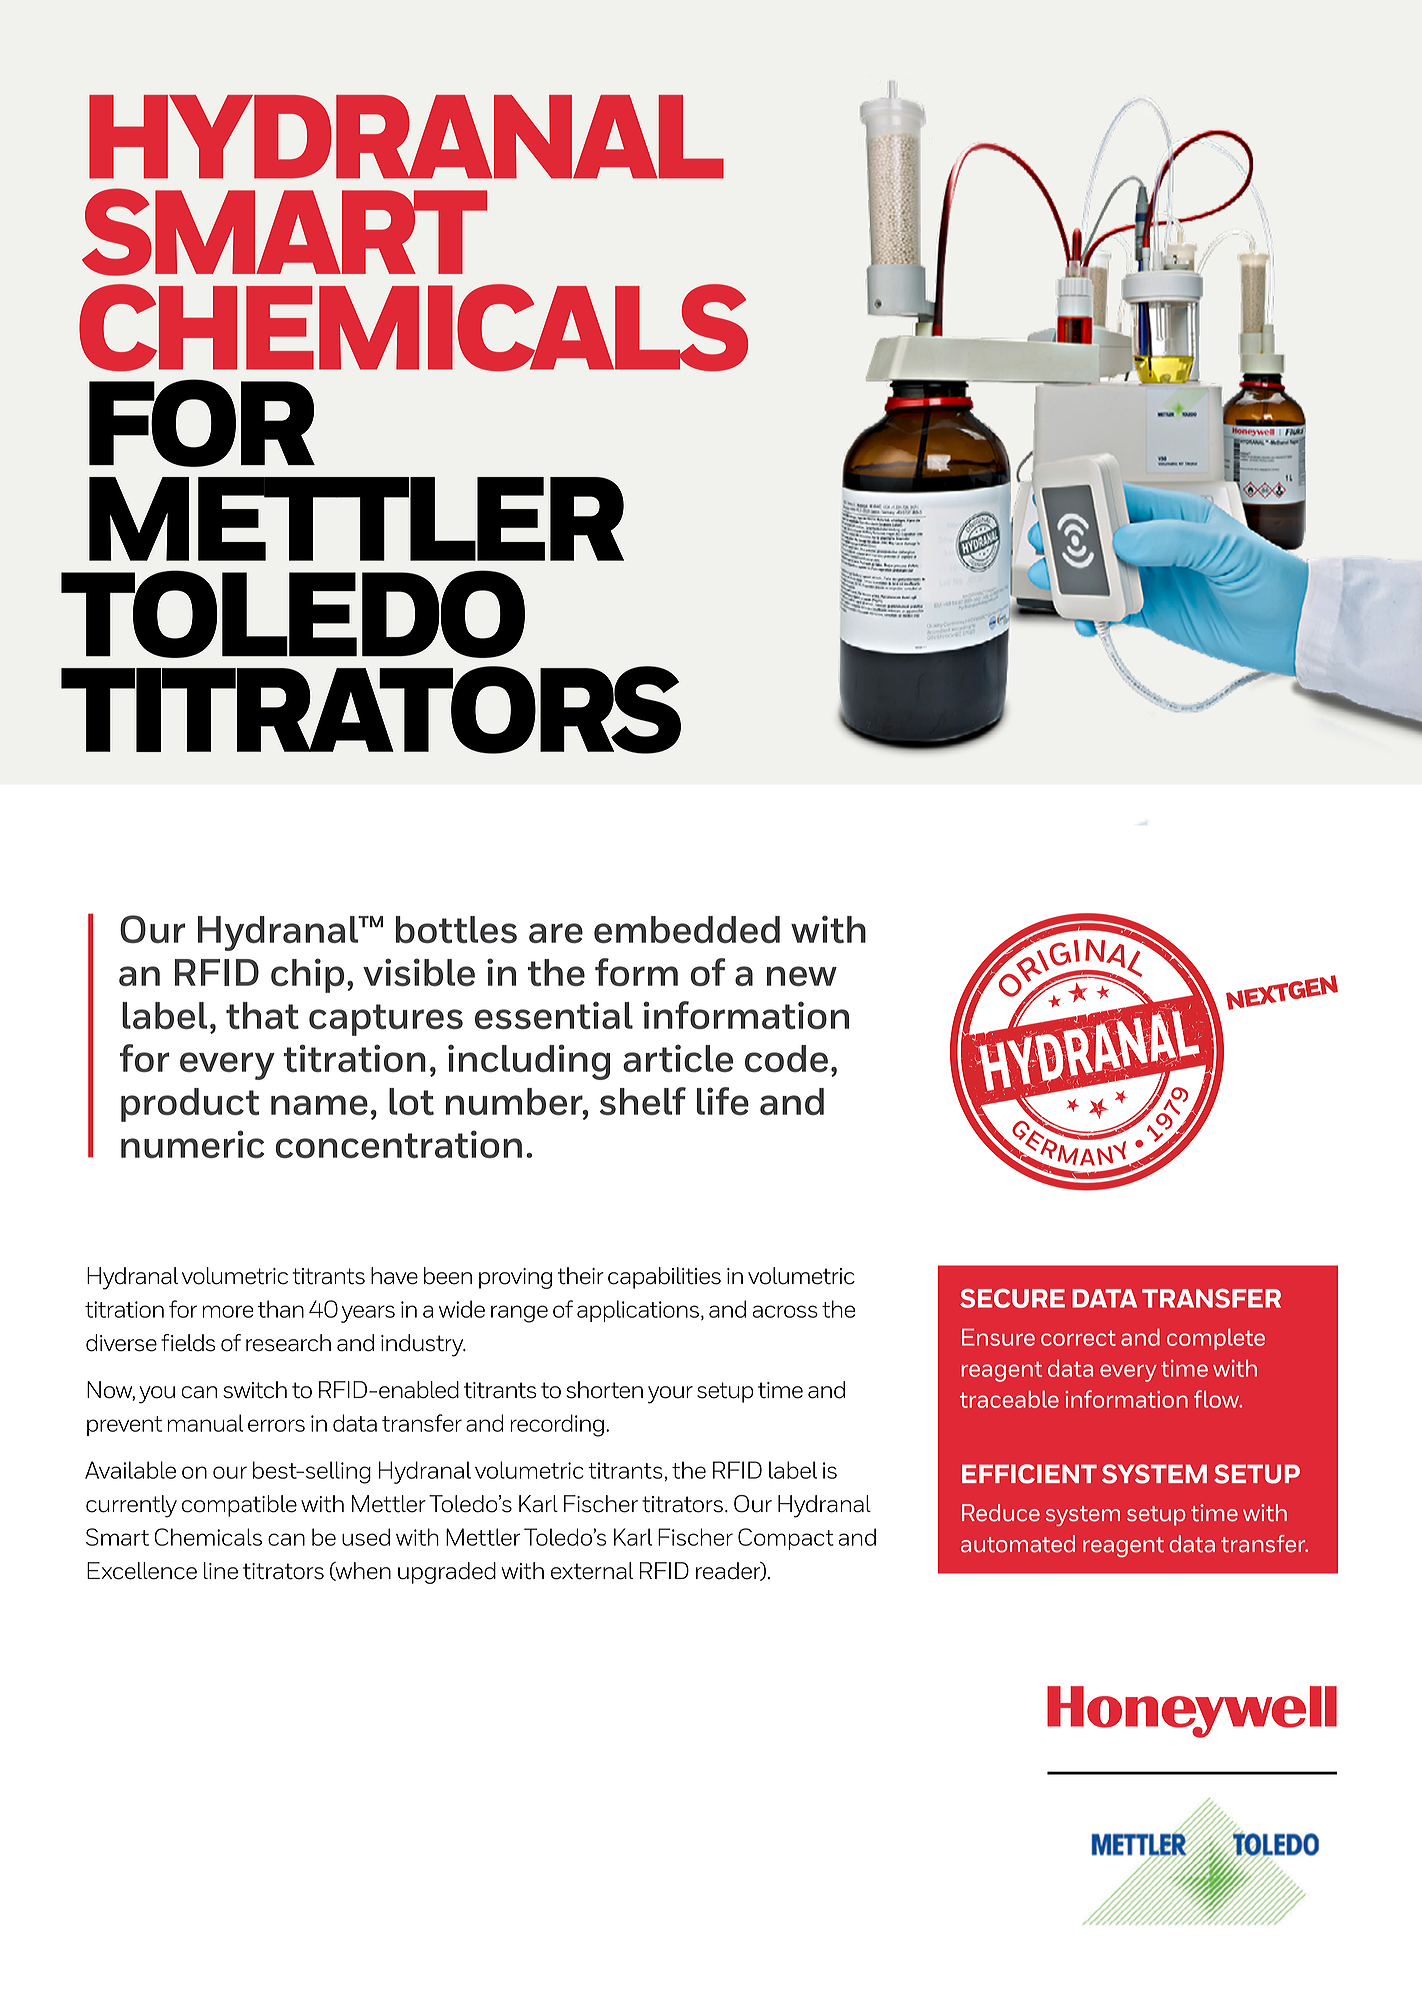 This screenshot has height=2011, width=1422. Describe the element at coordinates (592, 1571) in the screenshot. I see `external` at that location.
